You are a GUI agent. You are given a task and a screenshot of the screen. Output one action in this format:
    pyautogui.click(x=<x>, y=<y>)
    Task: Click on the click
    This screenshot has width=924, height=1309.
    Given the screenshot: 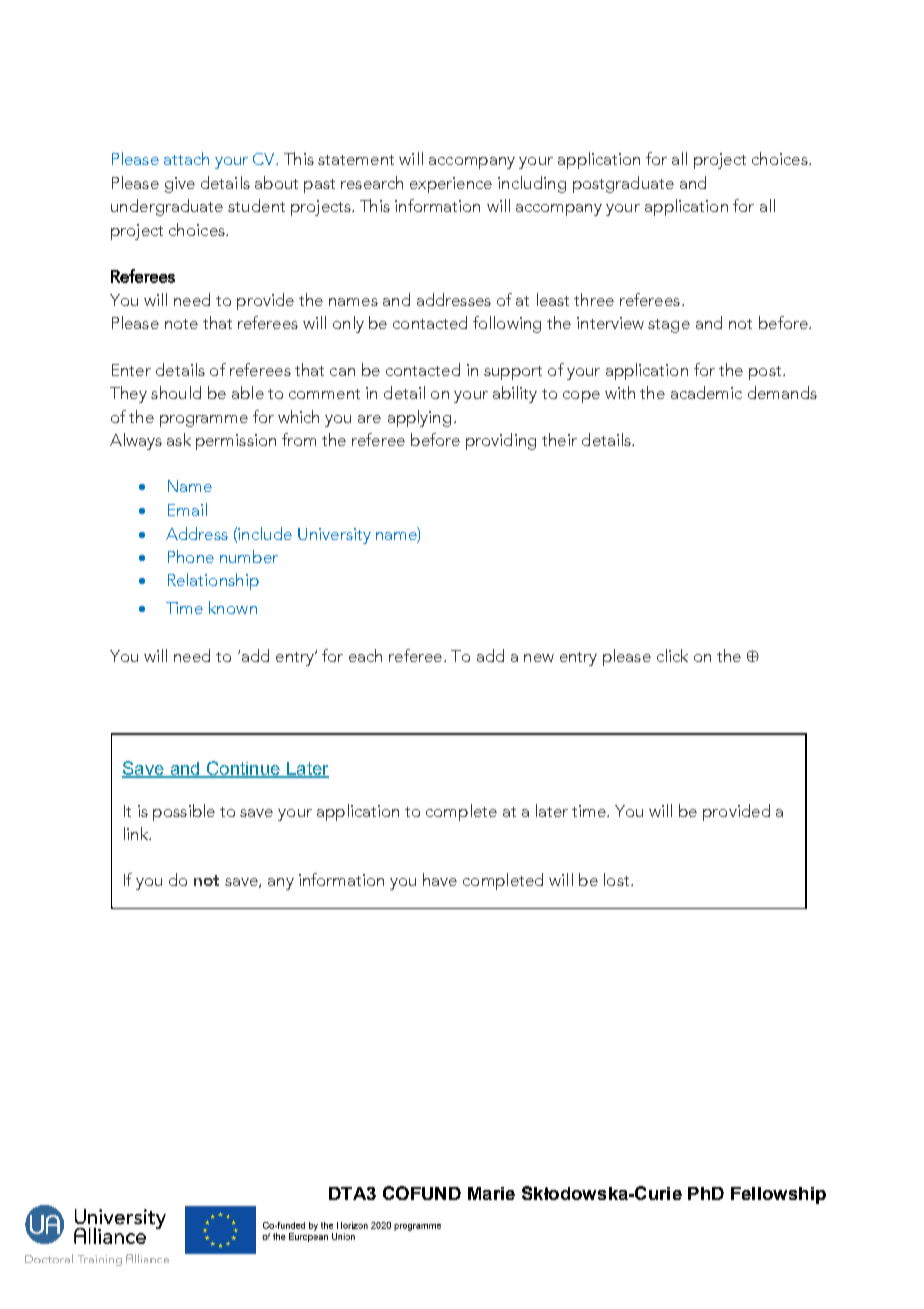 What is the action you would take?
    pyautogui.click(x=672, y=655)
